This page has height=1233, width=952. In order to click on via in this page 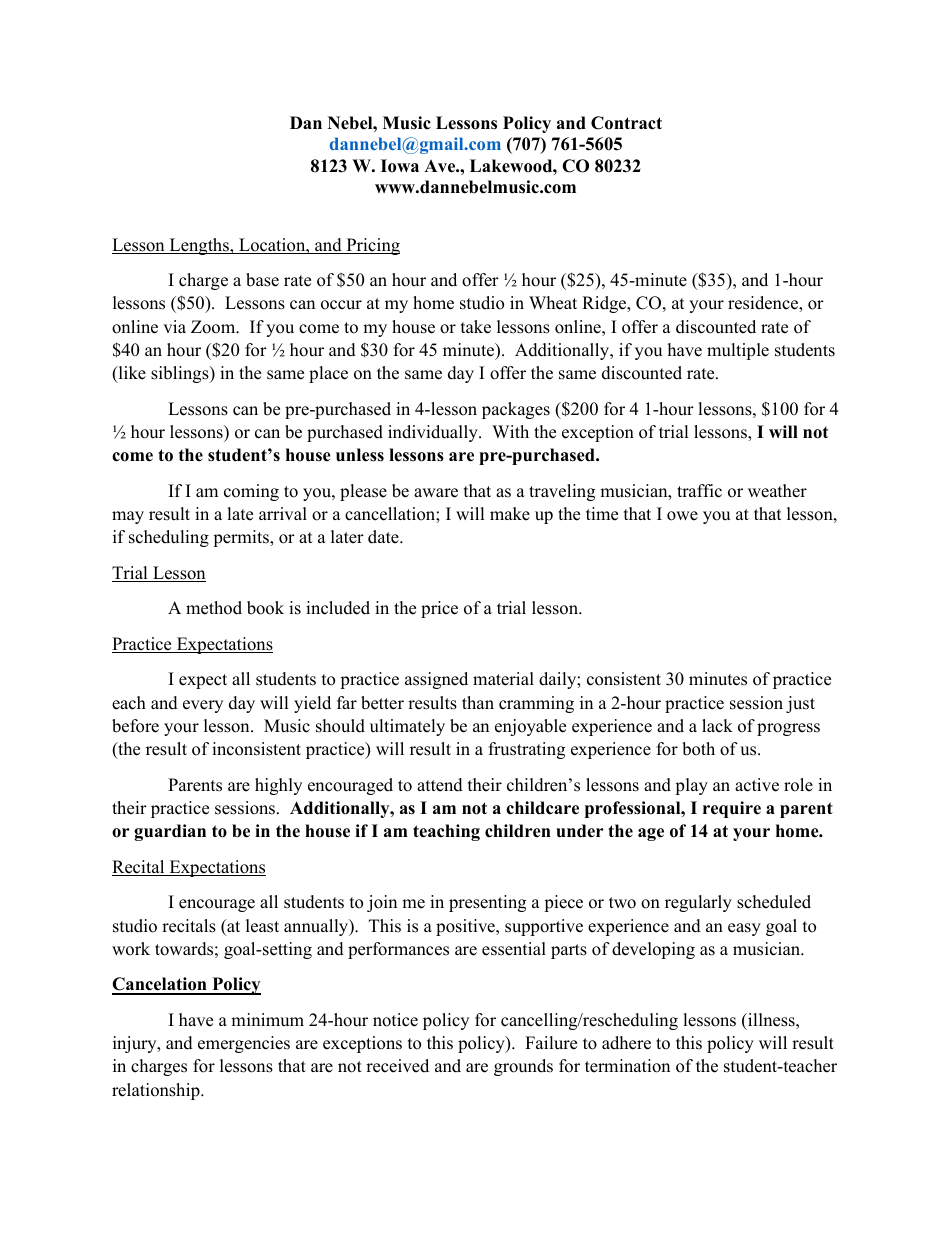, I will do `click(174, 326)`.
